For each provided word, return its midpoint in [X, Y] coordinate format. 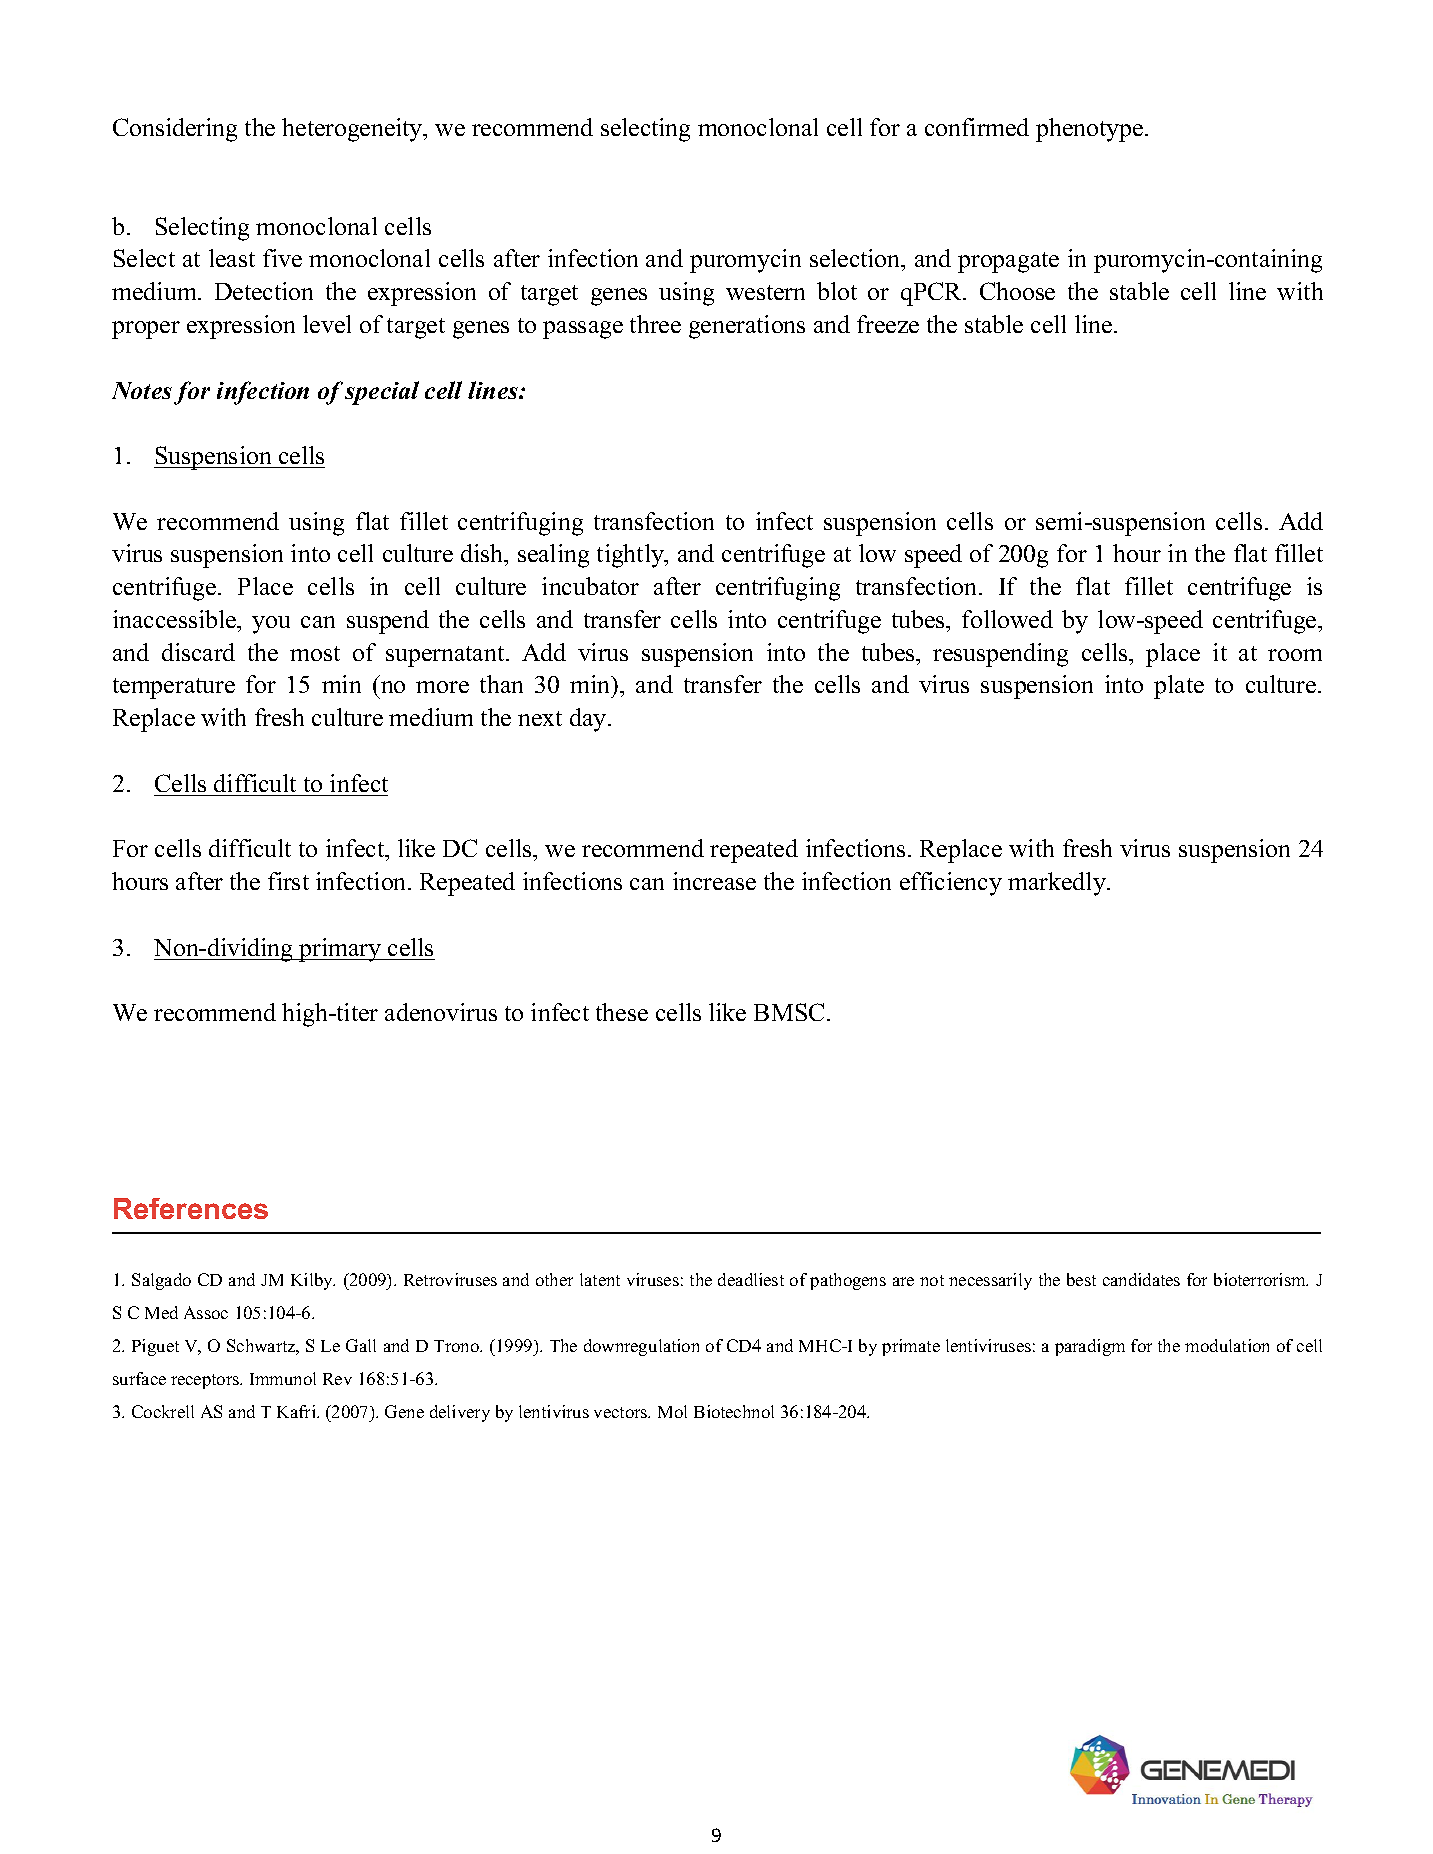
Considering [175, 130]
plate [1179, 687]
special [382, 393]
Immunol [283, 1378]
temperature [174, 688]
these [622, 1012]
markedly [1058, 884]
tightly [632, 556]
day [589, 720]
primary [340, 950]
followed [1007, 619]
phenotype [1089, 130]
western [765, 292]
